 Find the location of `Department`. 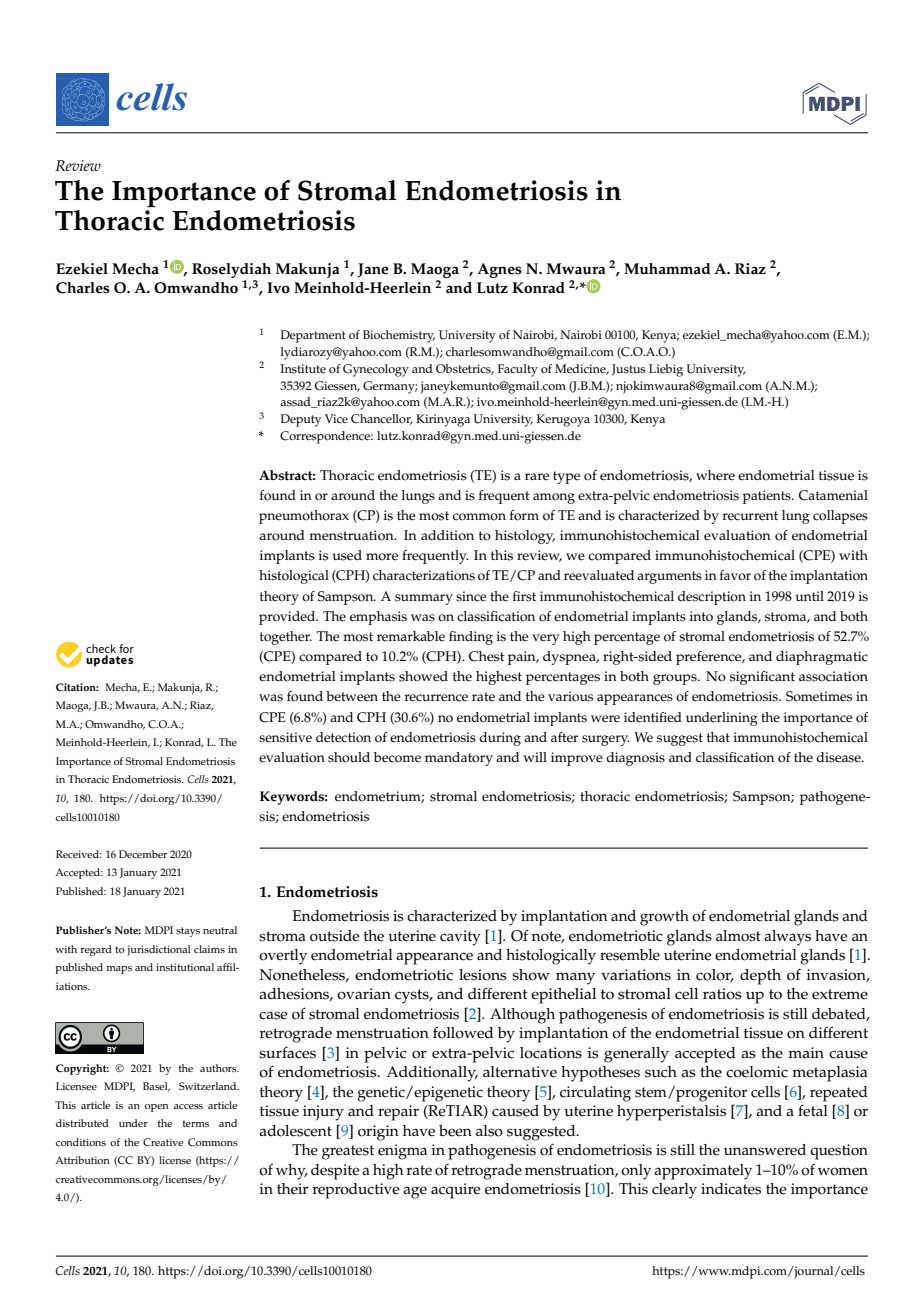

Department is located at coordinates (313, 336).
